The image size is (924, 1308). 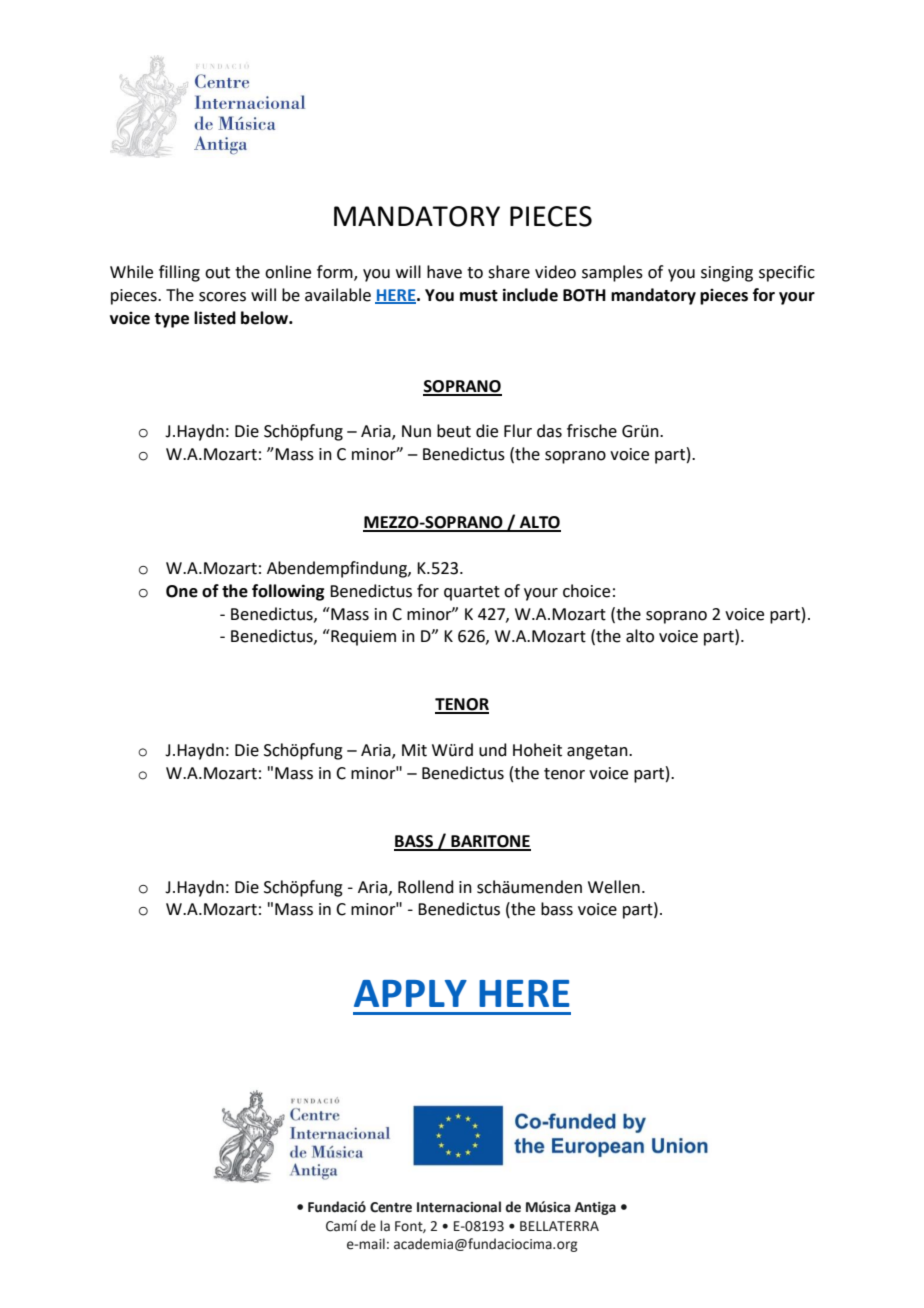 What do you see at coordinates (222, 297) in the screenshot?
I see `scores` at bounding box center [222, 297].
